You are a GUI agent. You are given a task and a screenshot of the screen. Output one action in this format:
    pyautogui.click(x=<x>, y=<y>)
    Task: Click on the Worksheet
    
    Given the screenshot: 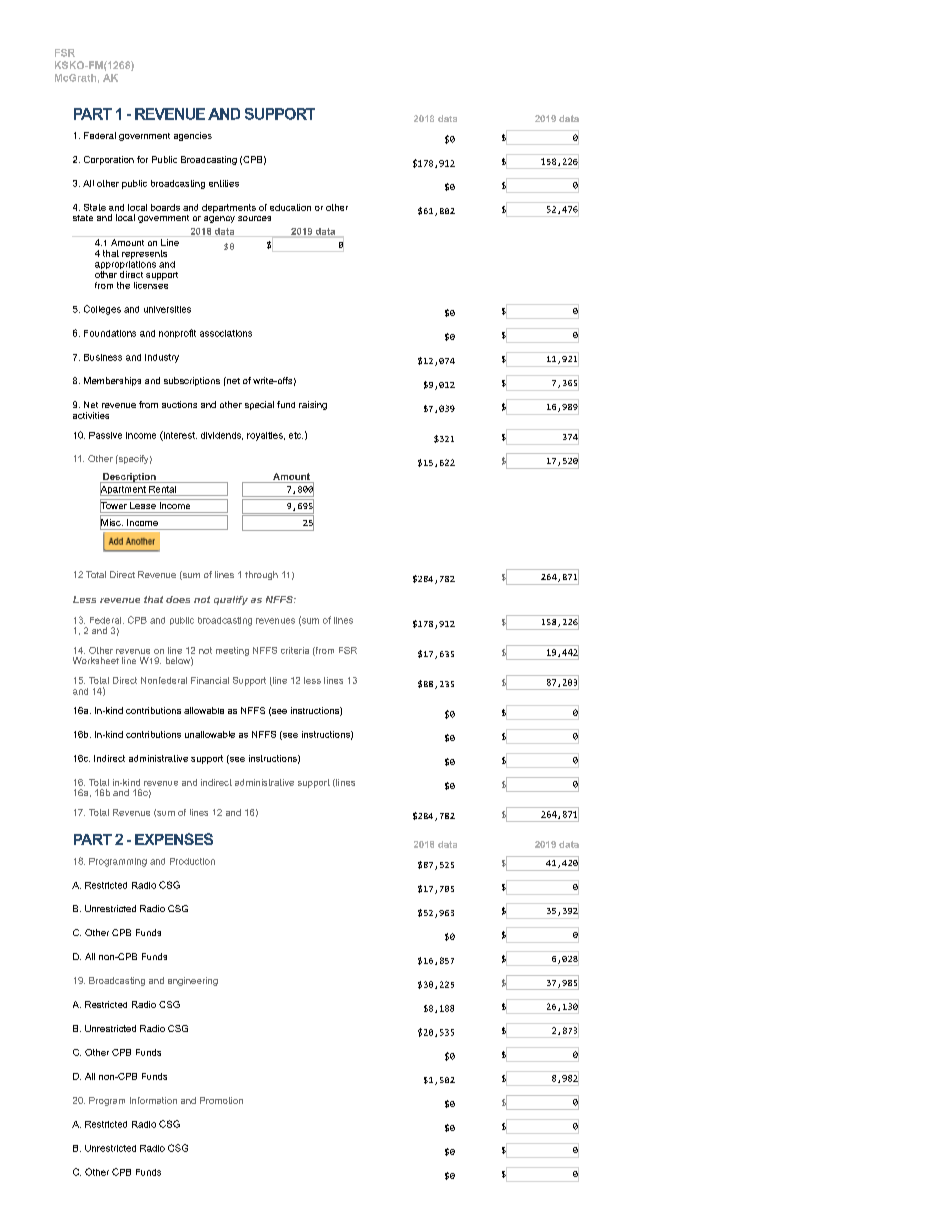 What is the action you would take?
    pyautogui.click(x=96, y=660)
